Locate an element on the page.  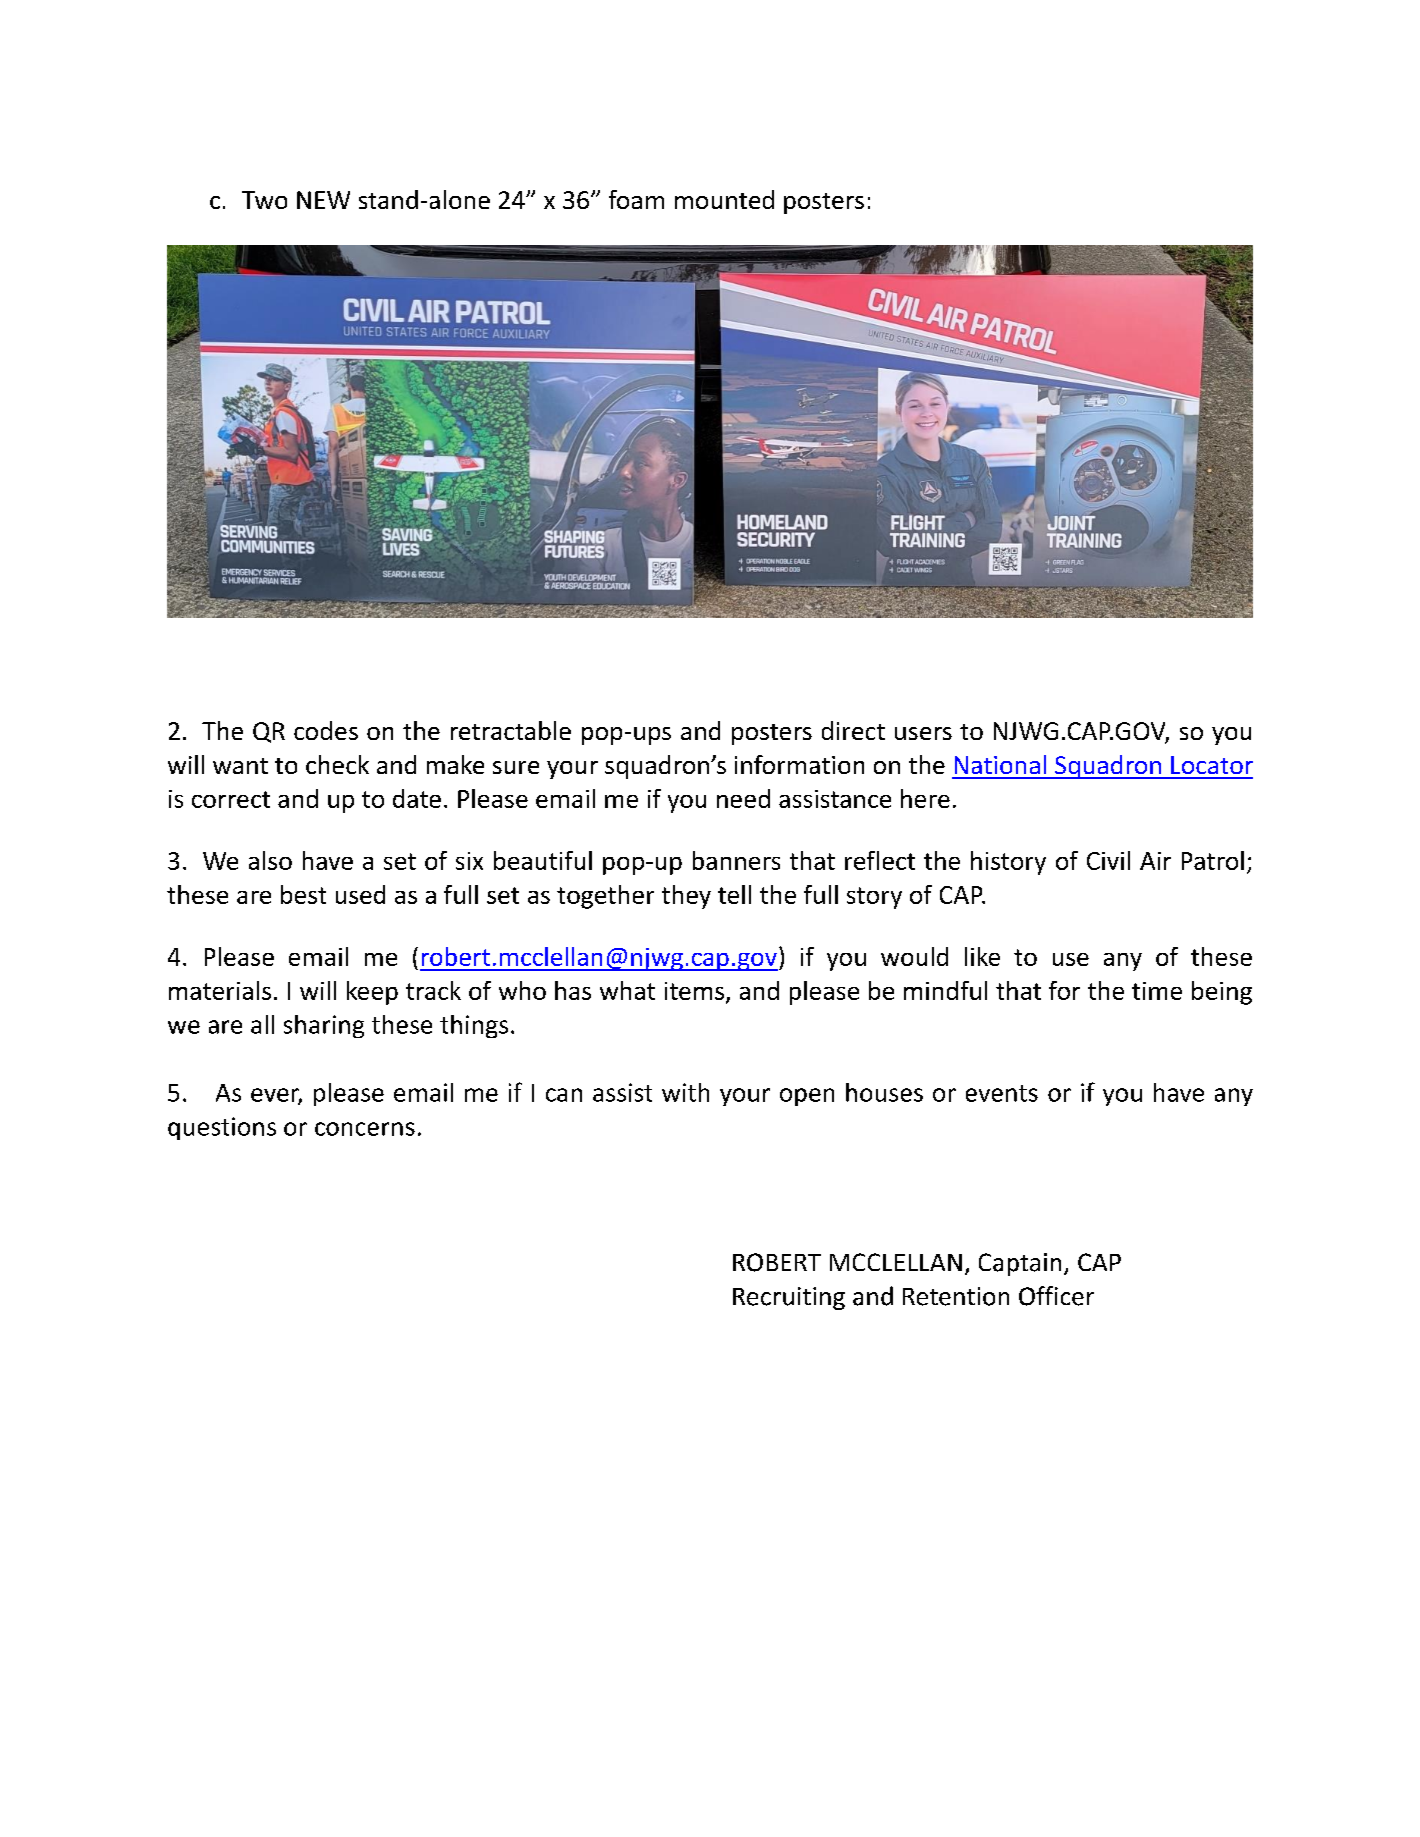
Recruiting is located at coordinates (789, 1298).
